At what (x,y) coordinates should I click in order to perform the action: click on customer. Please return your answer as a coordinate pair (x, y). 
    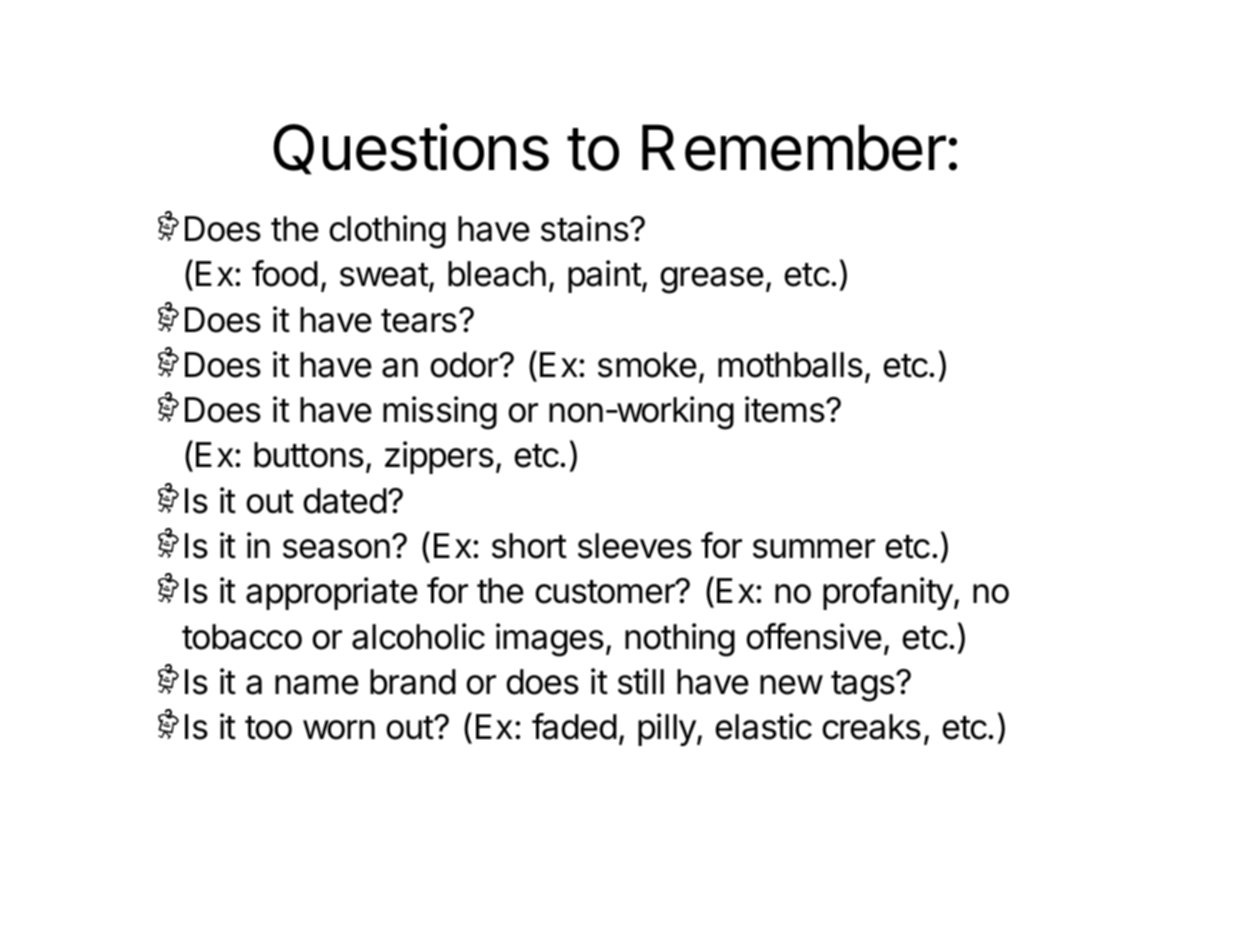
    Looking at the image, I should click on (606, 592).
